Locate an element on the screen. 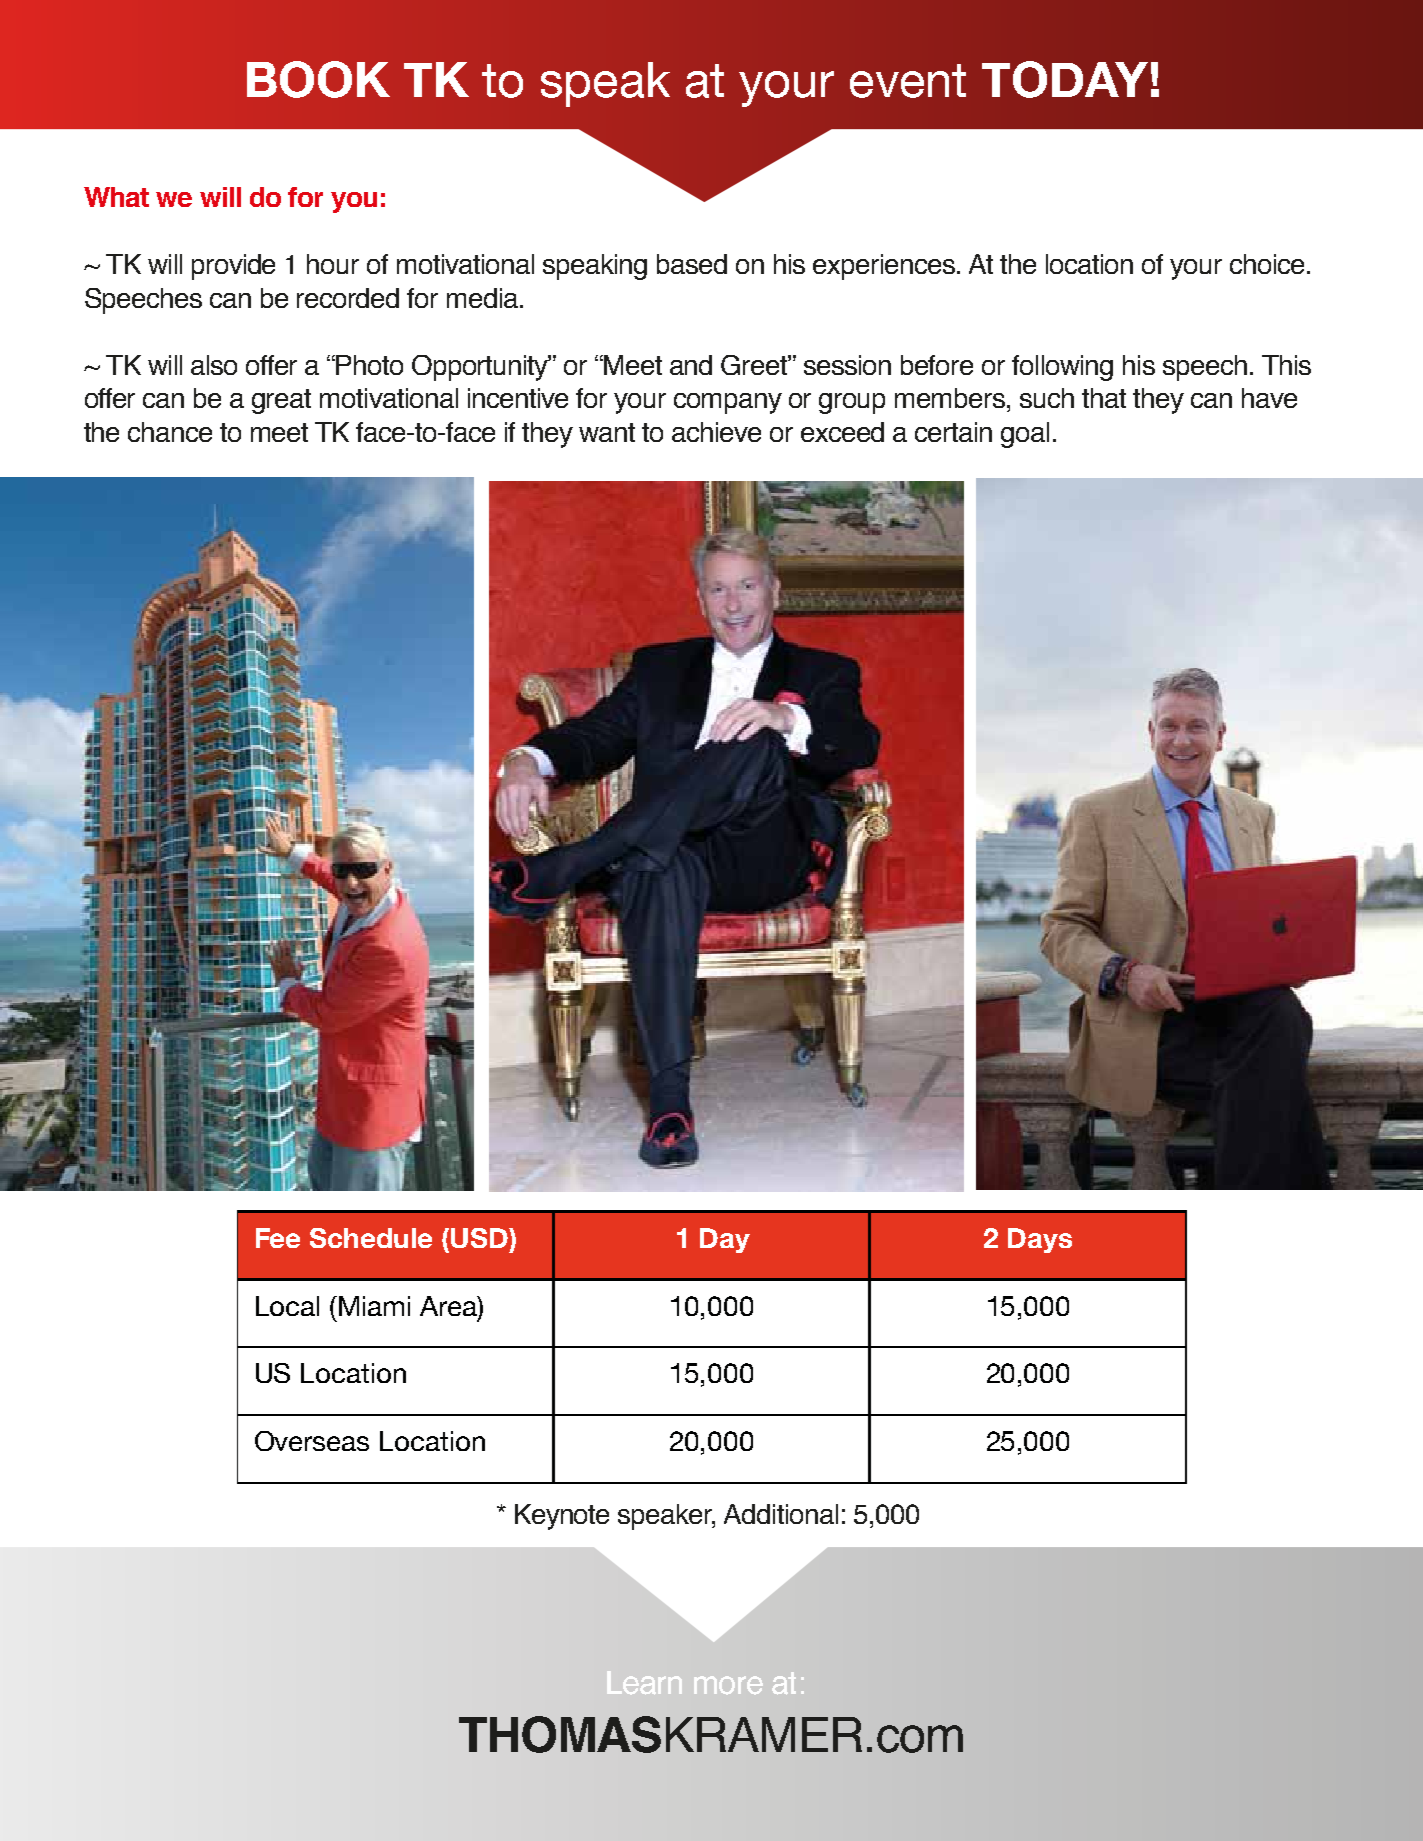  Days is located at coordinates (1040, 1240).
